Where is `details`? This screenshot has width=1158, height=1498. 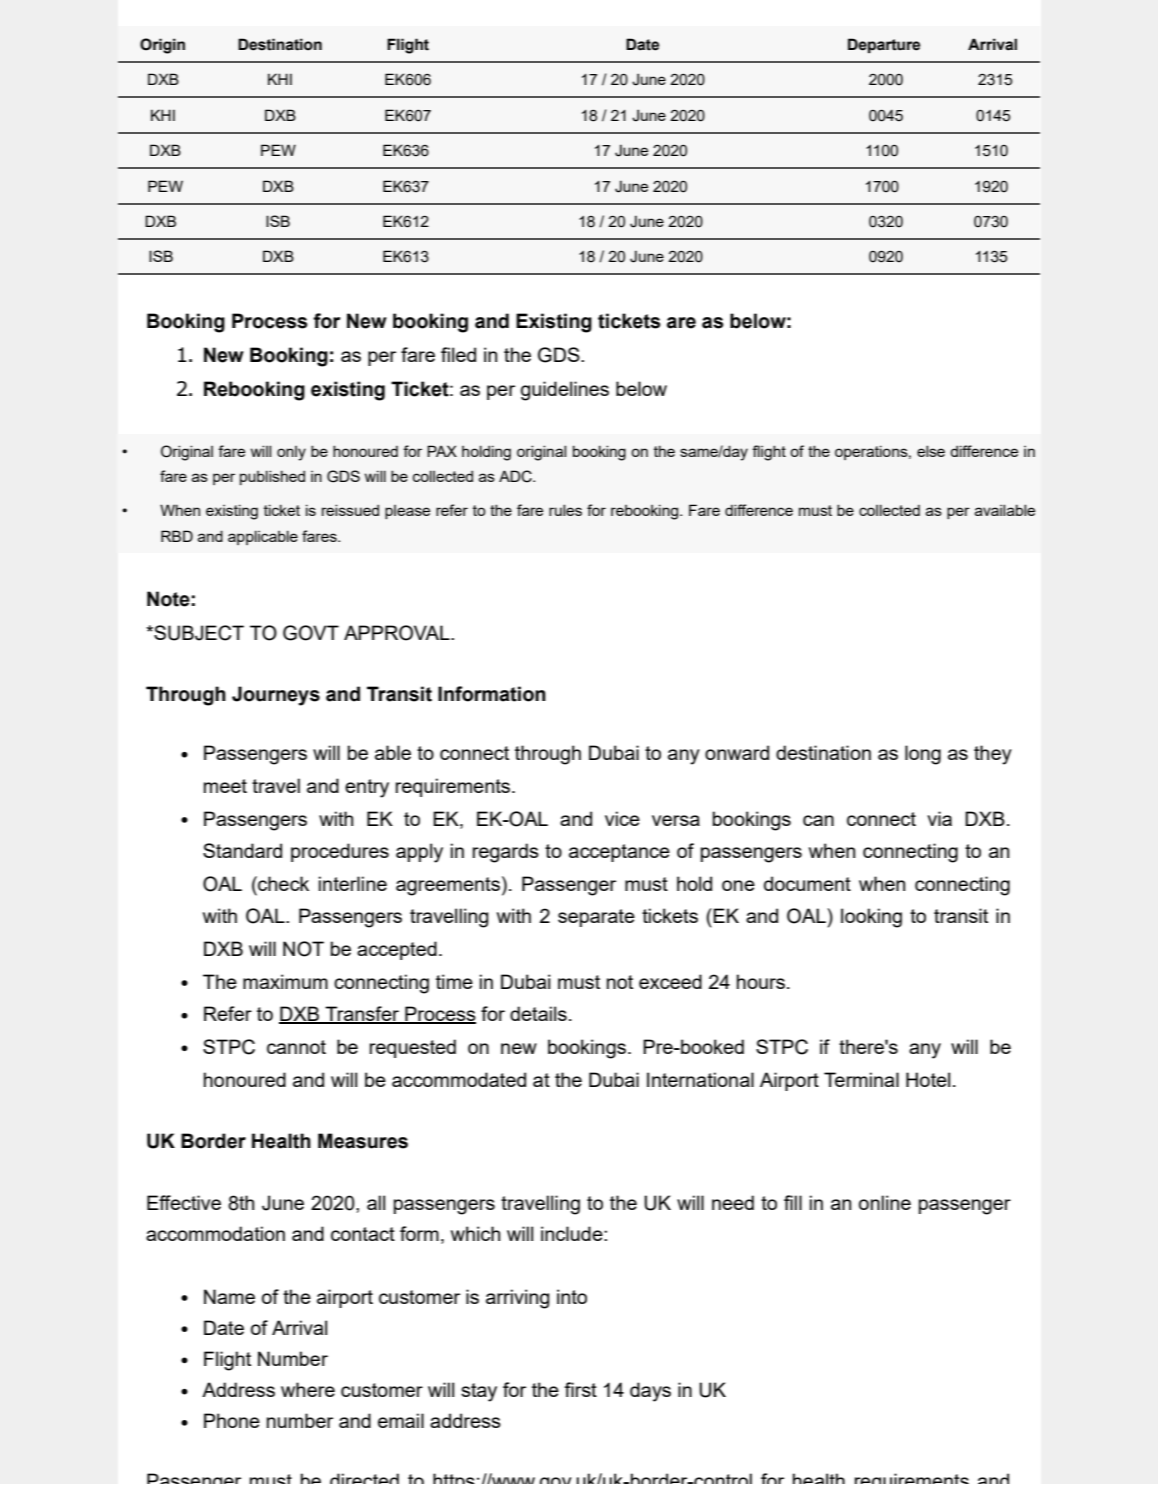
details is located at coordinates (538, 1013).
